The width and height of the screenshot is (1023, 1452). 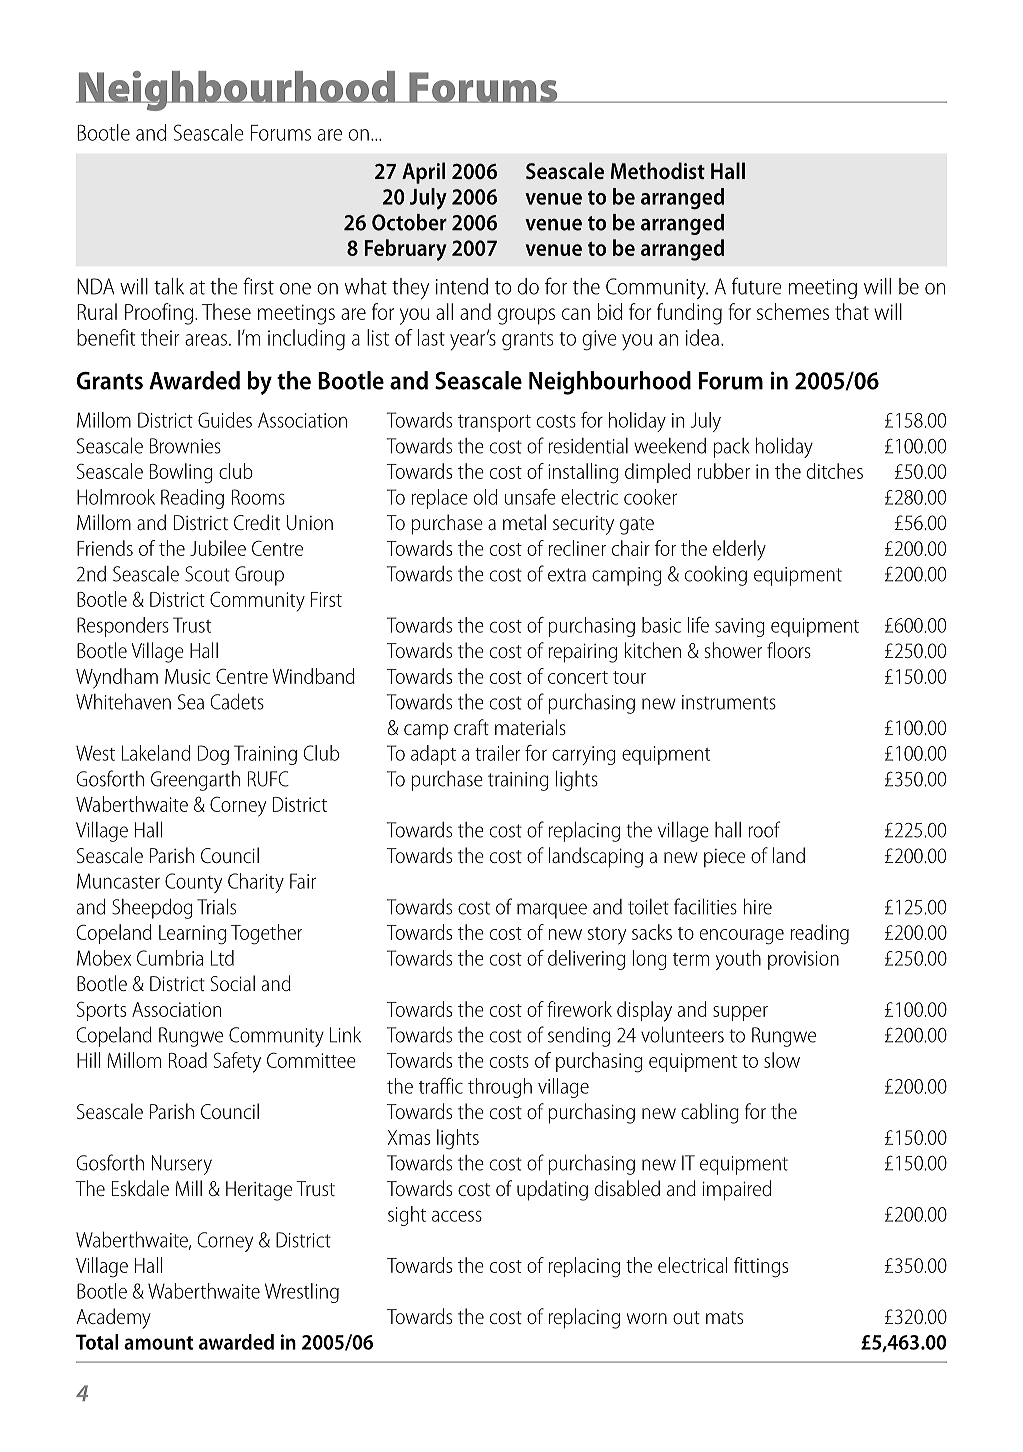 I want to click on access, so click(x=457, y=1216).
